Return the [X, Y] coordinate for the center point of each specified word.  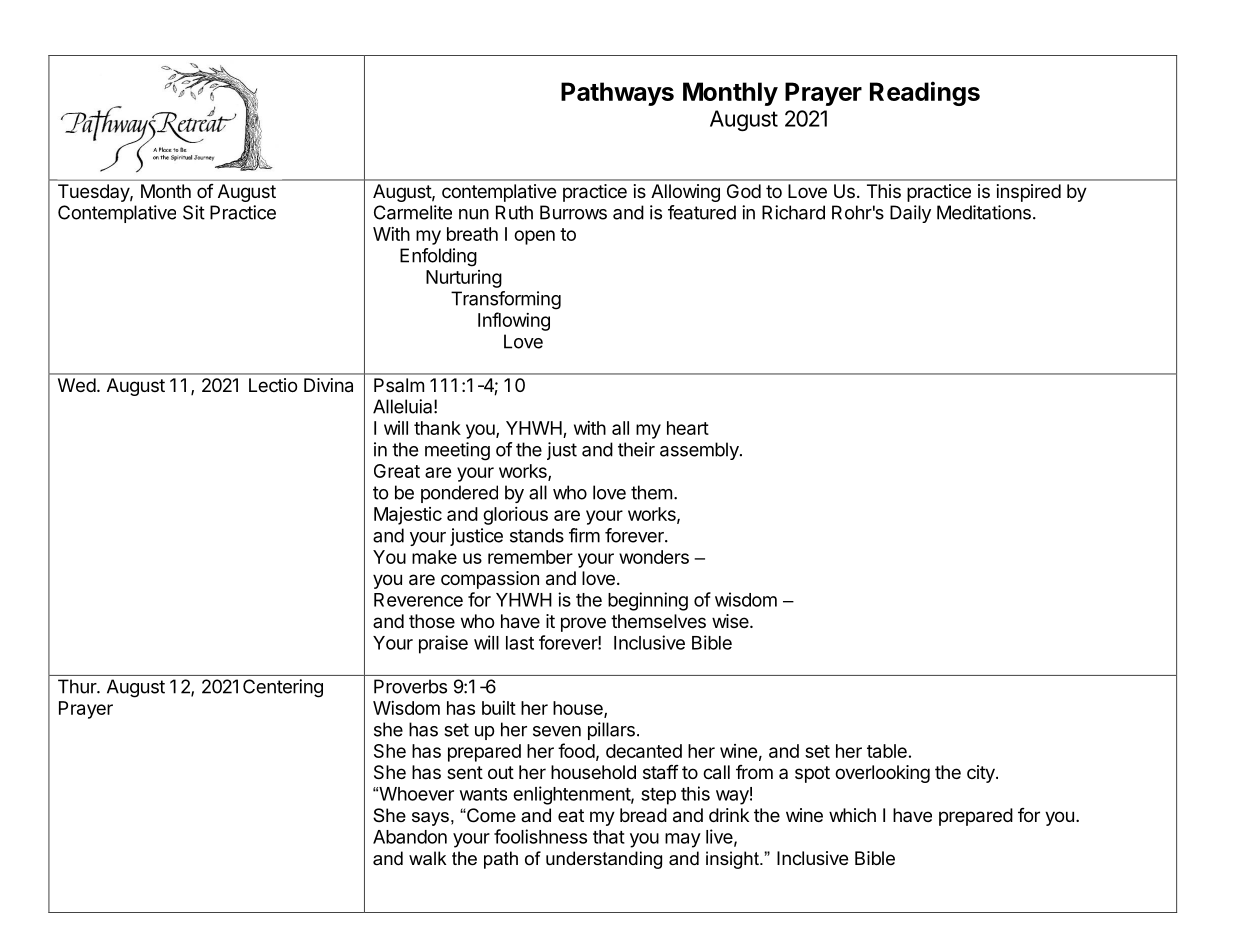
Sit [194, 212]
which [852, 815]
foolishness [540, 836]
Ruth [514, 212]
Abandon [410, 837]
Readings [925, 93]
